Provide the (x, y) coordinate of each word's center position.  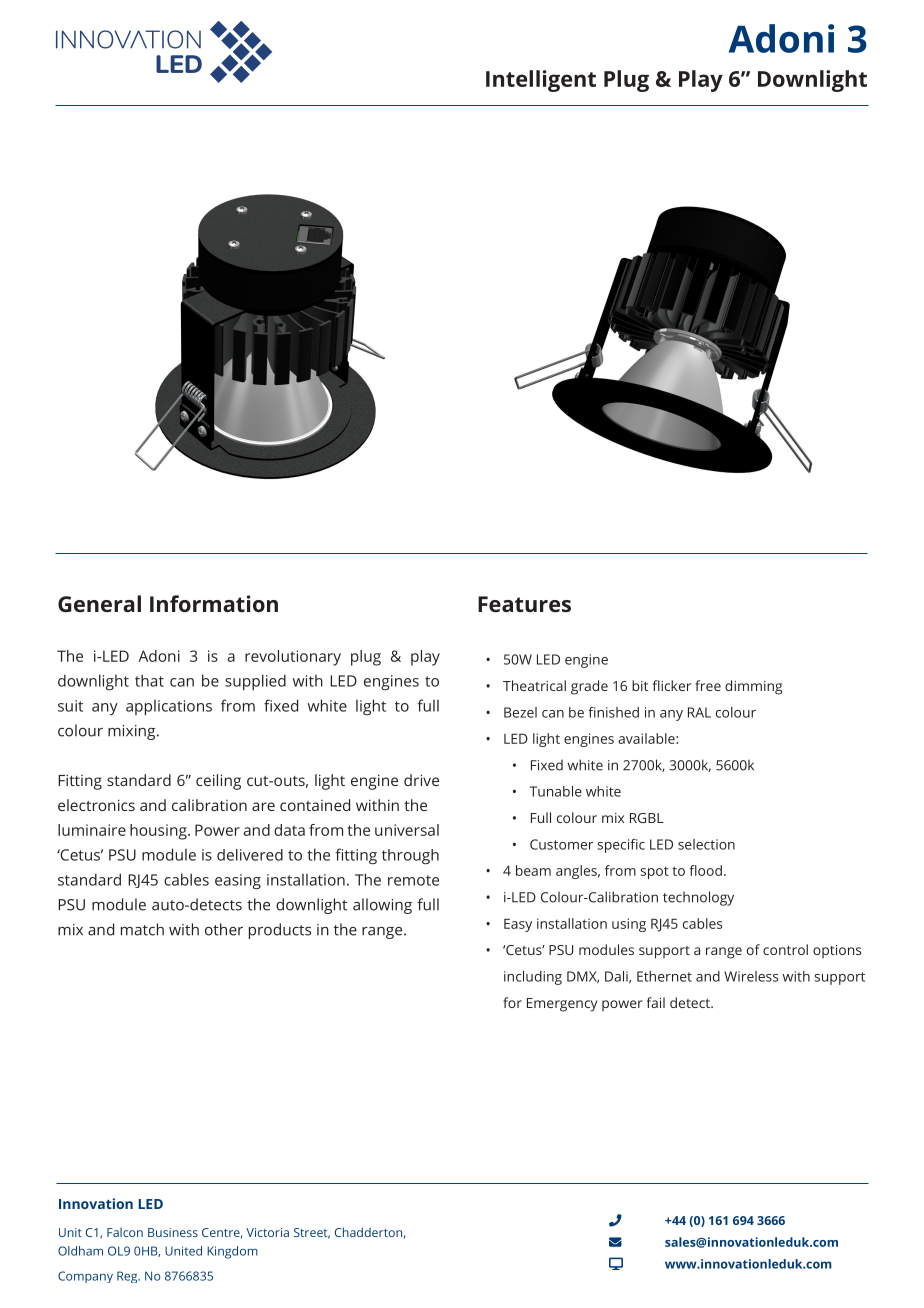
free (708, 685)
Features (524, 604)
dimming (753, 687)
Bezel (520, 712)
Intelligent (541, 81)
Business (173, 1232)
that (149, 680)
